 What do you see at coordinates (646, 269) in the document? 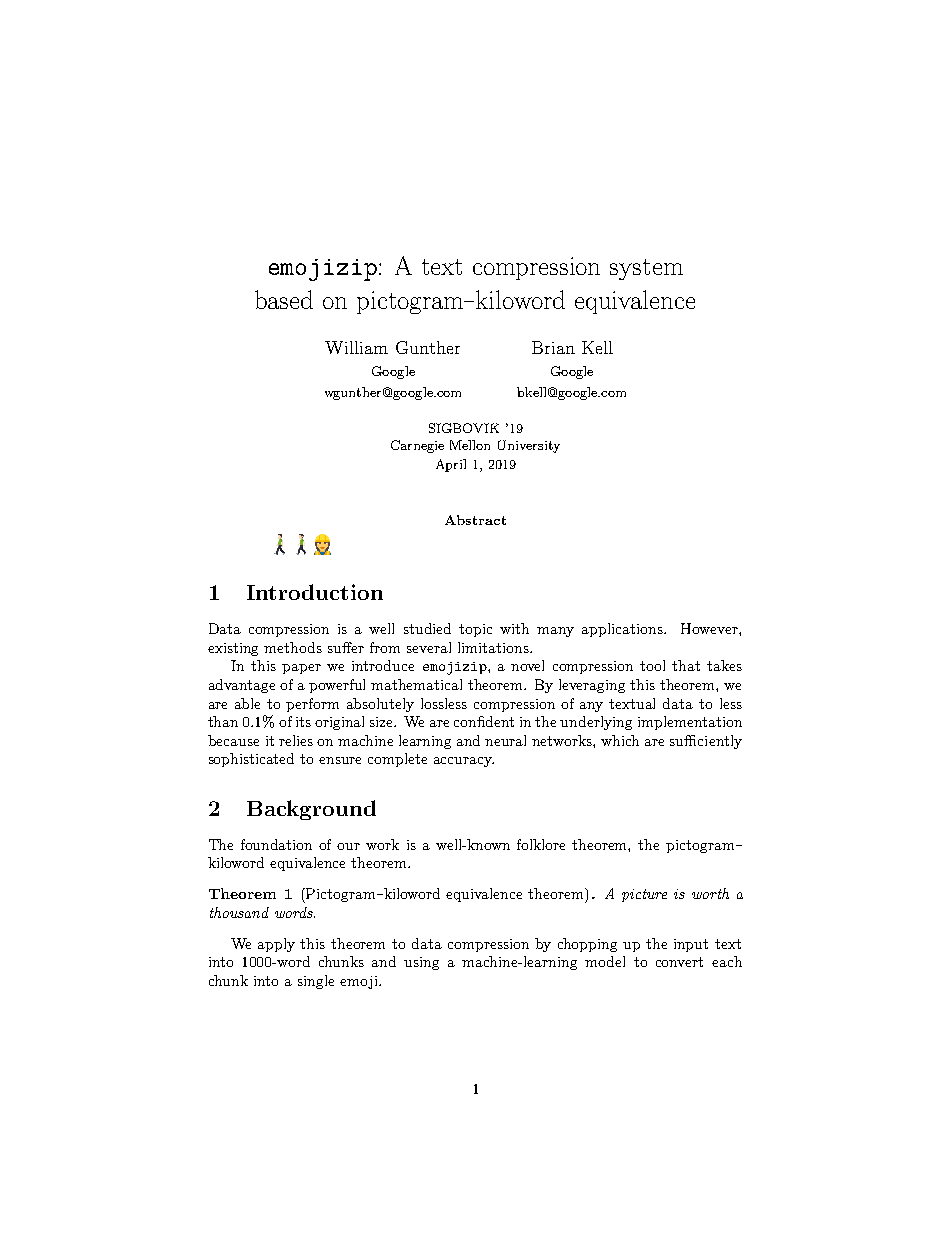
I see `system` at bounding box center [646, 269].
